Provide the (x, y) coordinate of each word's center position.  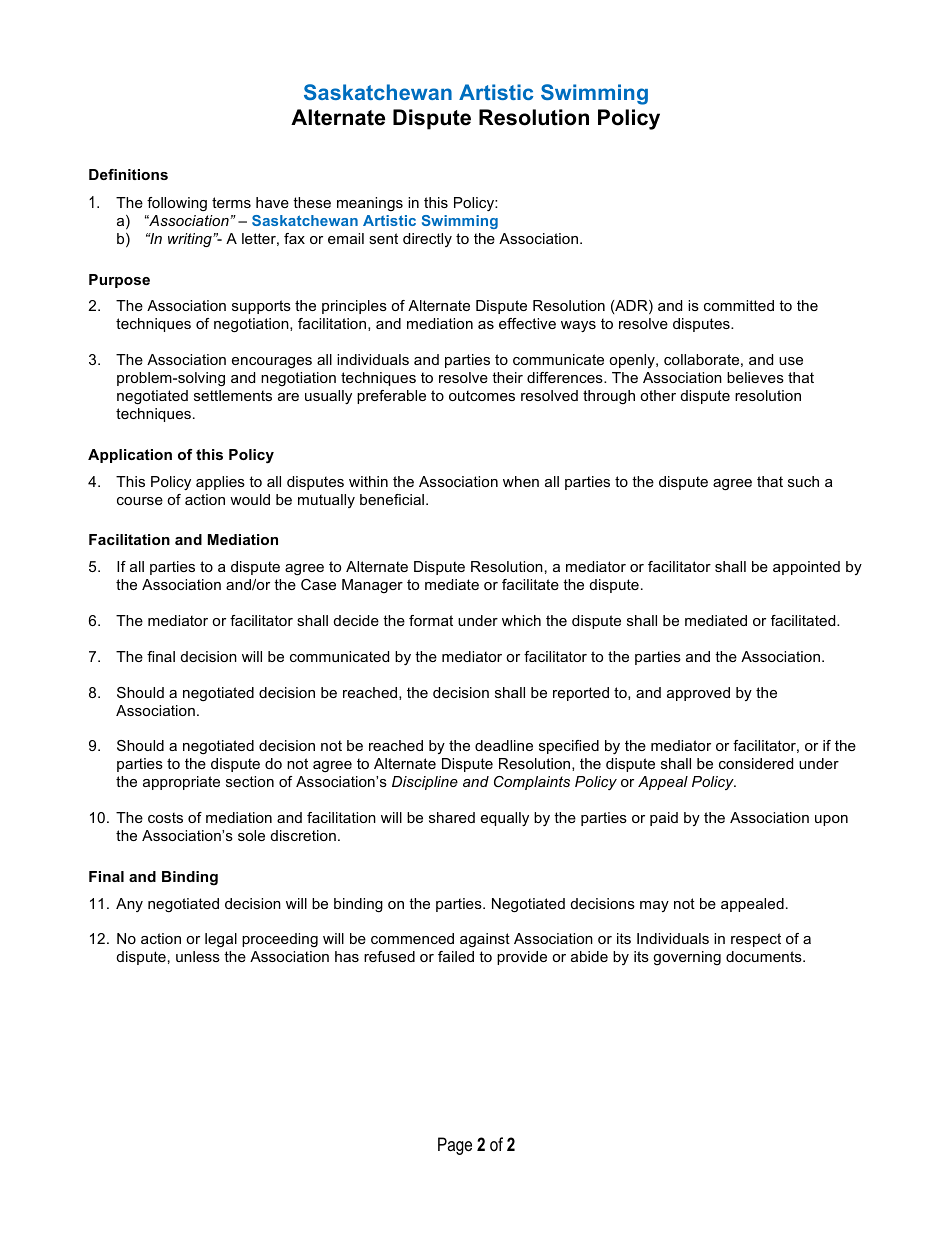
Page (455, 1146)
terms (231, 202)
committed (739, 305)
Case (318, 584)
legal (221, 940)
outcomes (482, 395)
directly (427, 240)
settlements (233, 395)
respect (756, 940)
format (431, 620)
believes (755, 377)
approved (698, 694)
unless (198, 956)
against (485, 940)
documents (765, 956)
